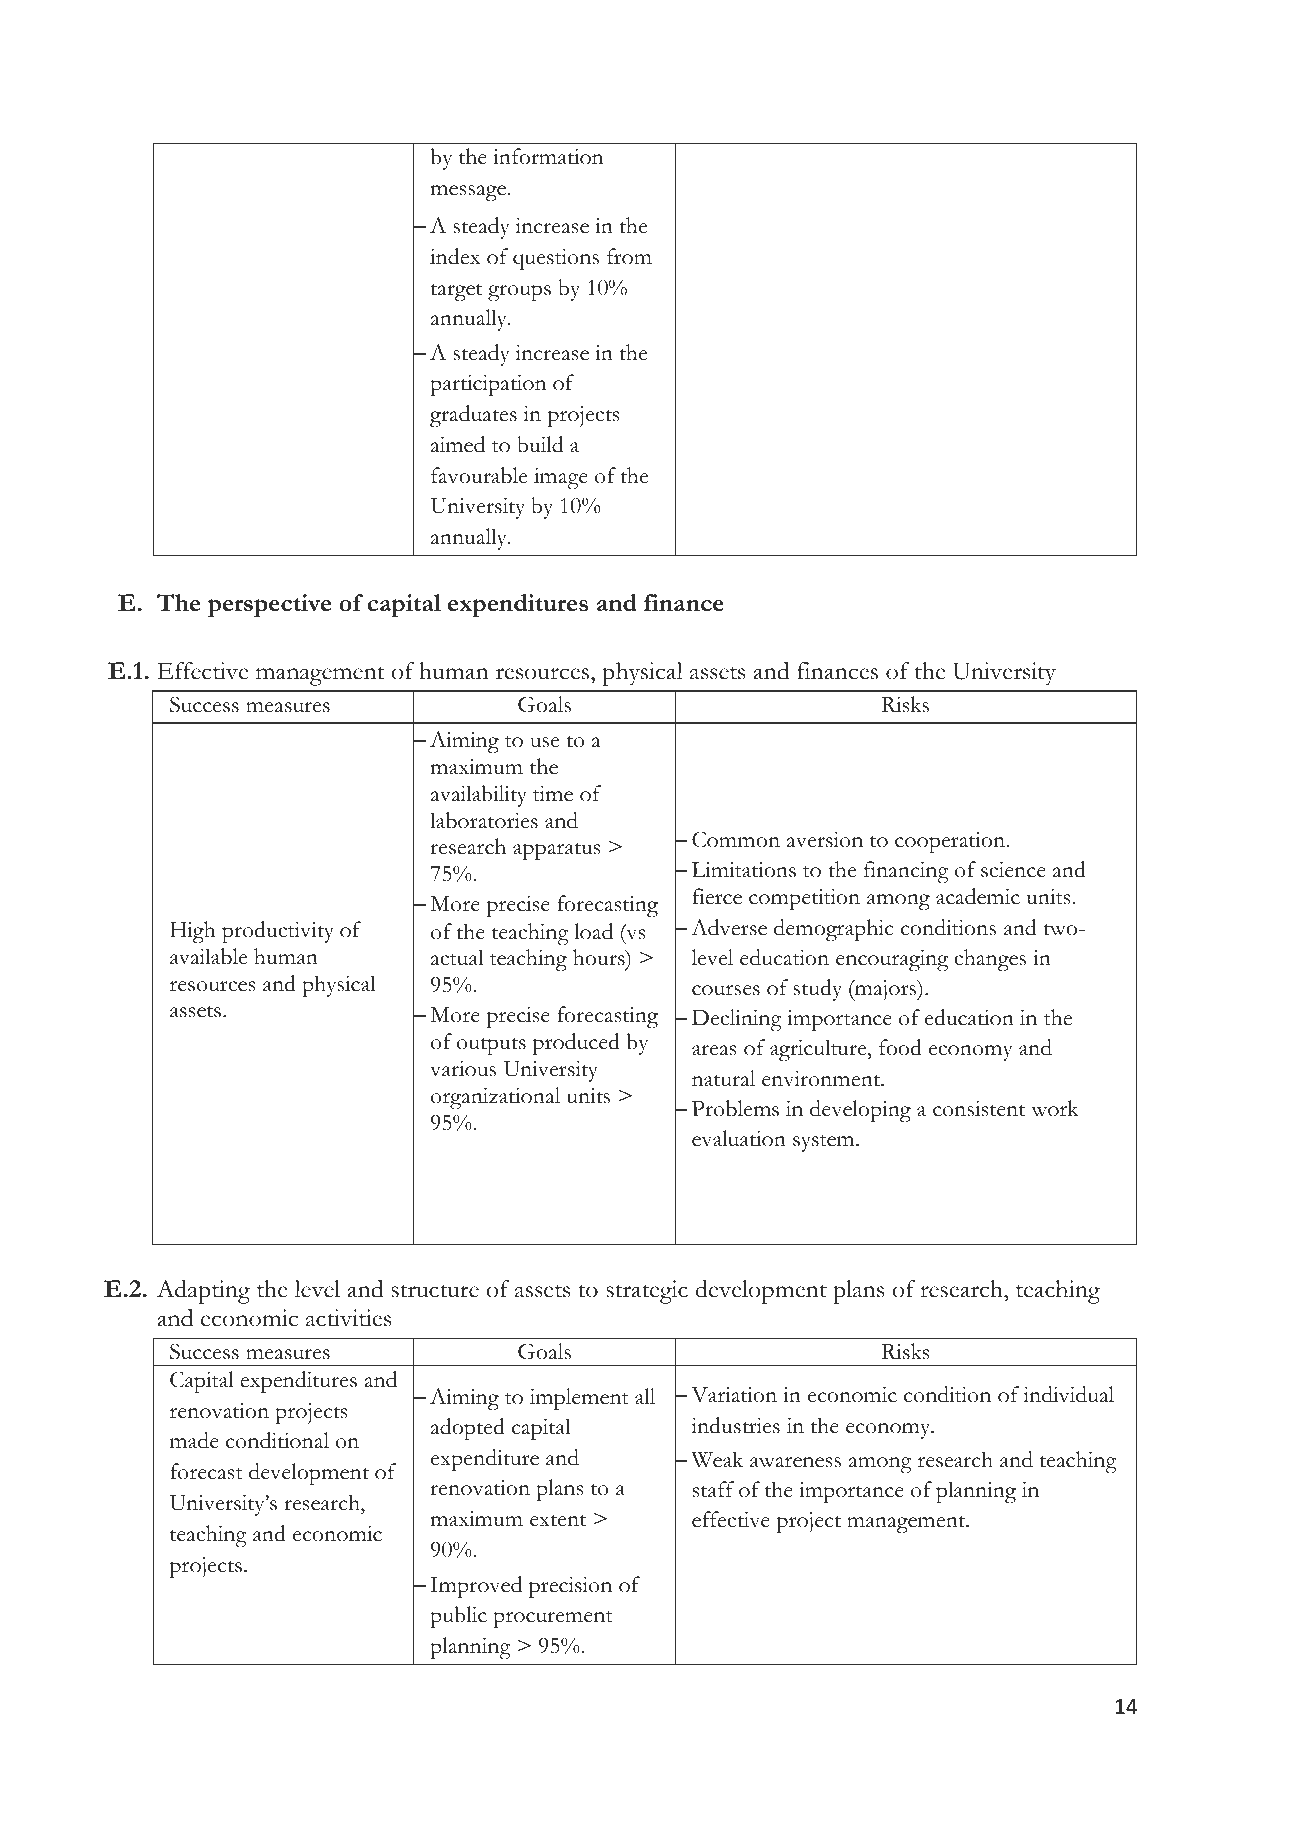 Image resolution: width=1292 pixels, height=1826 pixels. What do you see at coordinates (795, 1462) in the screenshot?
I see `awareness` at bounding box center [795, 1462].
